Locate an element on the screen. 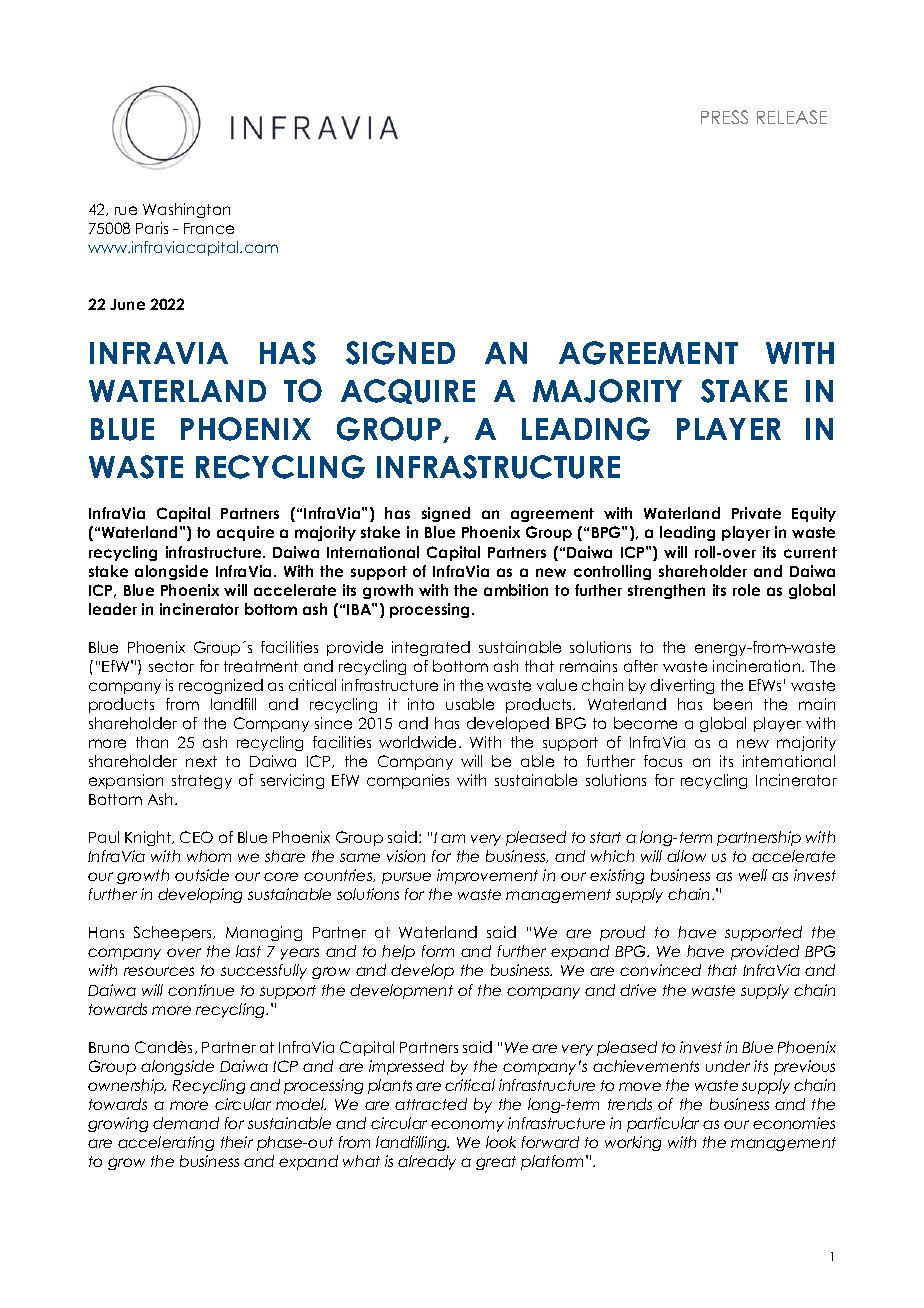  demand is located at coordinates (186, 1123).
